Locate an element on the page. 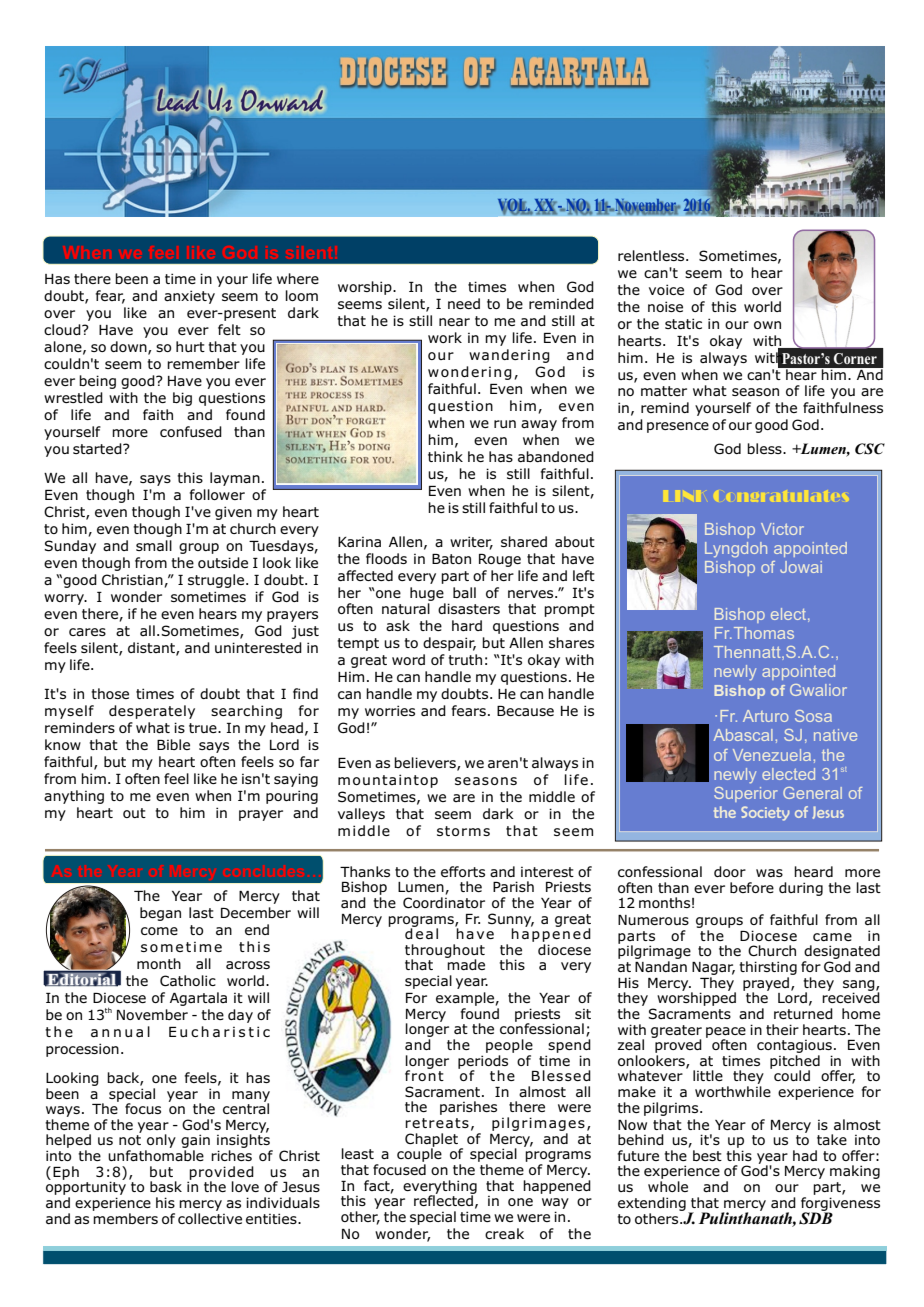  thirsting is located at coordinates (768, 968).
